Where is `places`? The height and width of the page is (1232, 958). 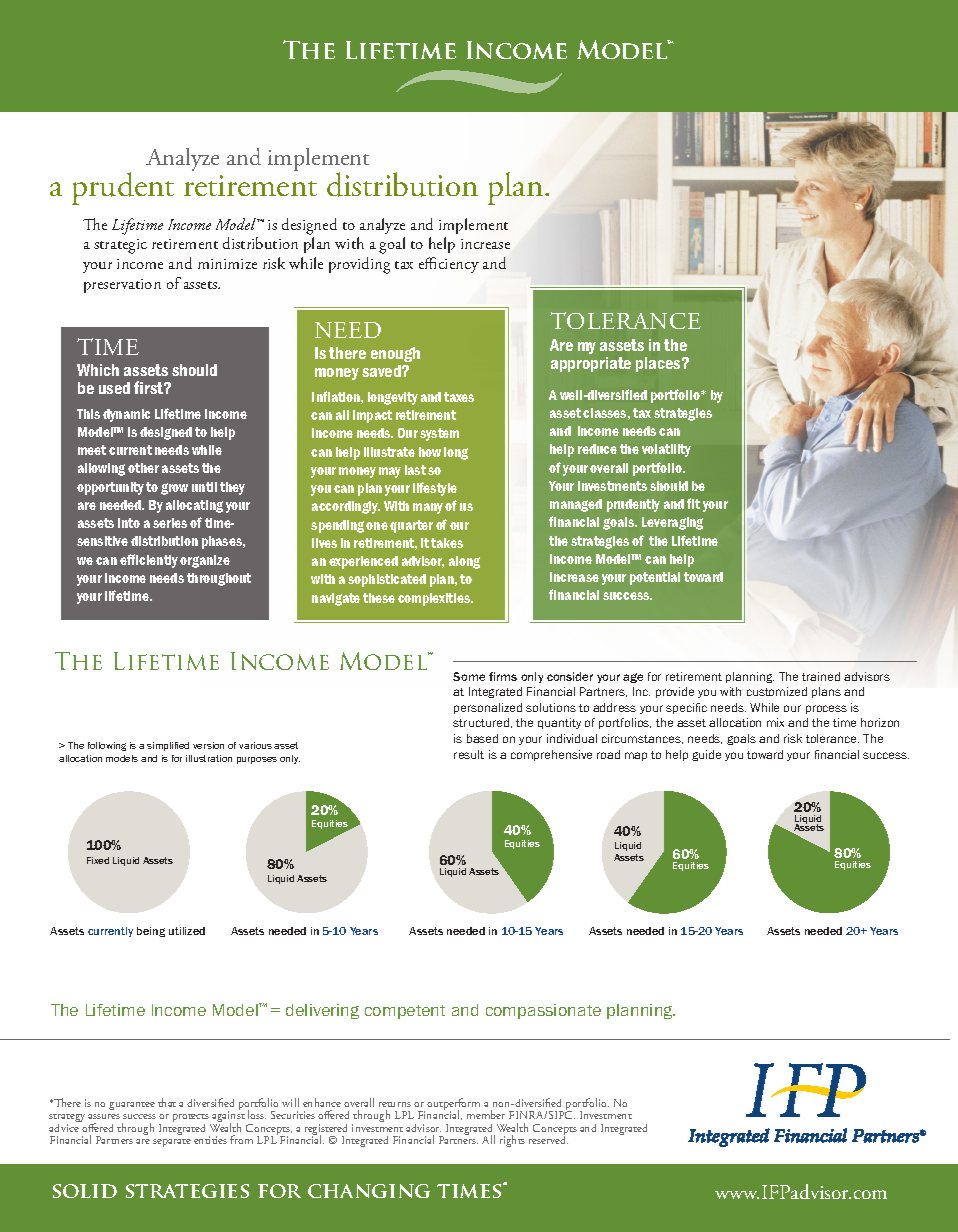 places is located at coordinates (659, 364).
